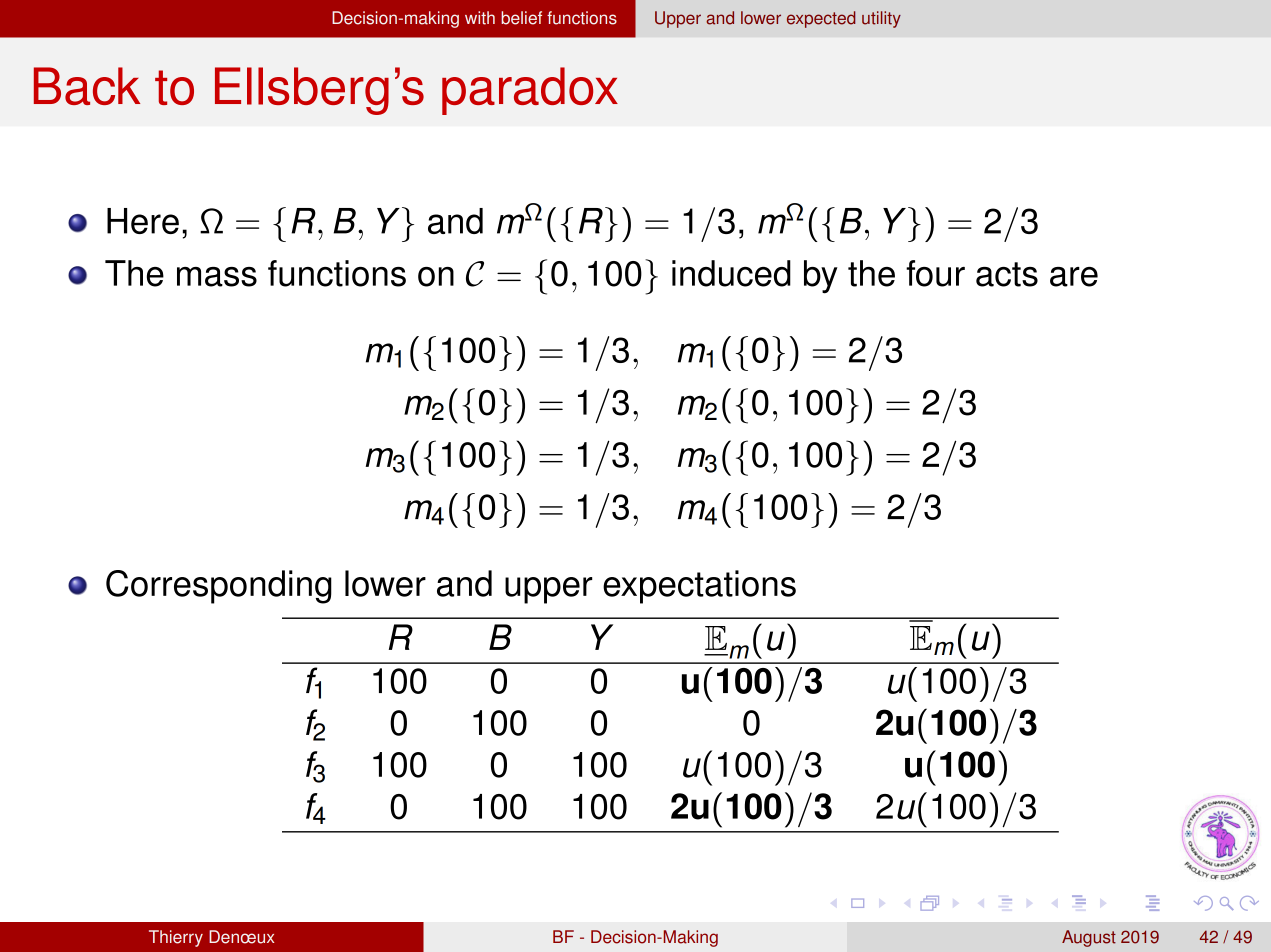  Describe the element at coordinates (1007, 274) in the page. I see `acts` at that location.
